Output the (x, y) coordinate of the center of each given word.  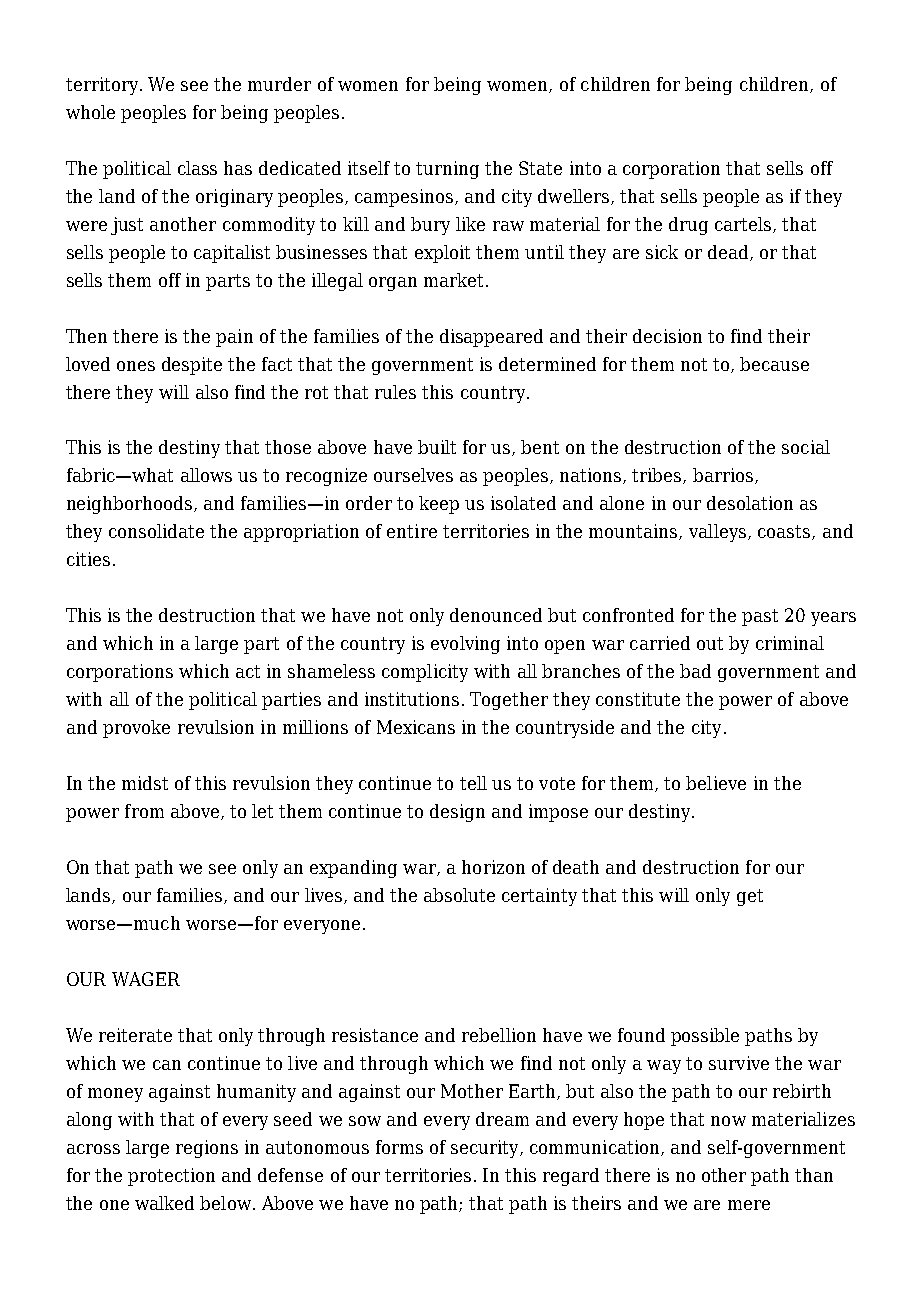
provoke (136, 729)
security (486, 1149)
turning (447, 170)
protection (171, 1177)
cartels (744, 225)
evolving (465, 645)
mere (749, 1205)
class (197, 168)
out (710, 643)
